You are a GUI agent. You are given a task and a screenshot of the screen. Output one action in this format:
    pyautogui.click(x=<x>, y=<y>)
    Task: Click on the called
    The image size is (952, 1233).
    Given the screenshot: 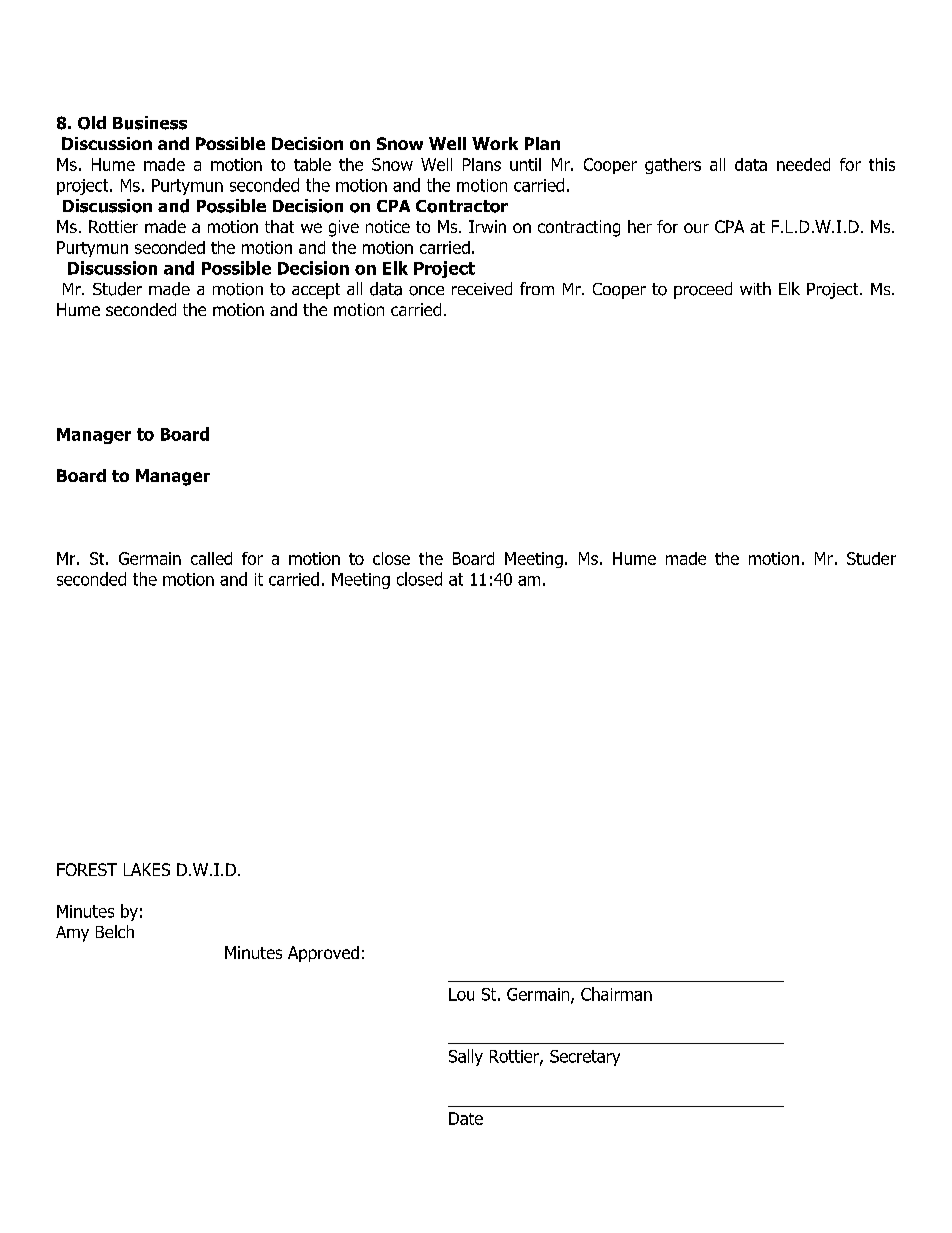 What is the action you would take?
    pyautogui.click(x=211, y=558)
